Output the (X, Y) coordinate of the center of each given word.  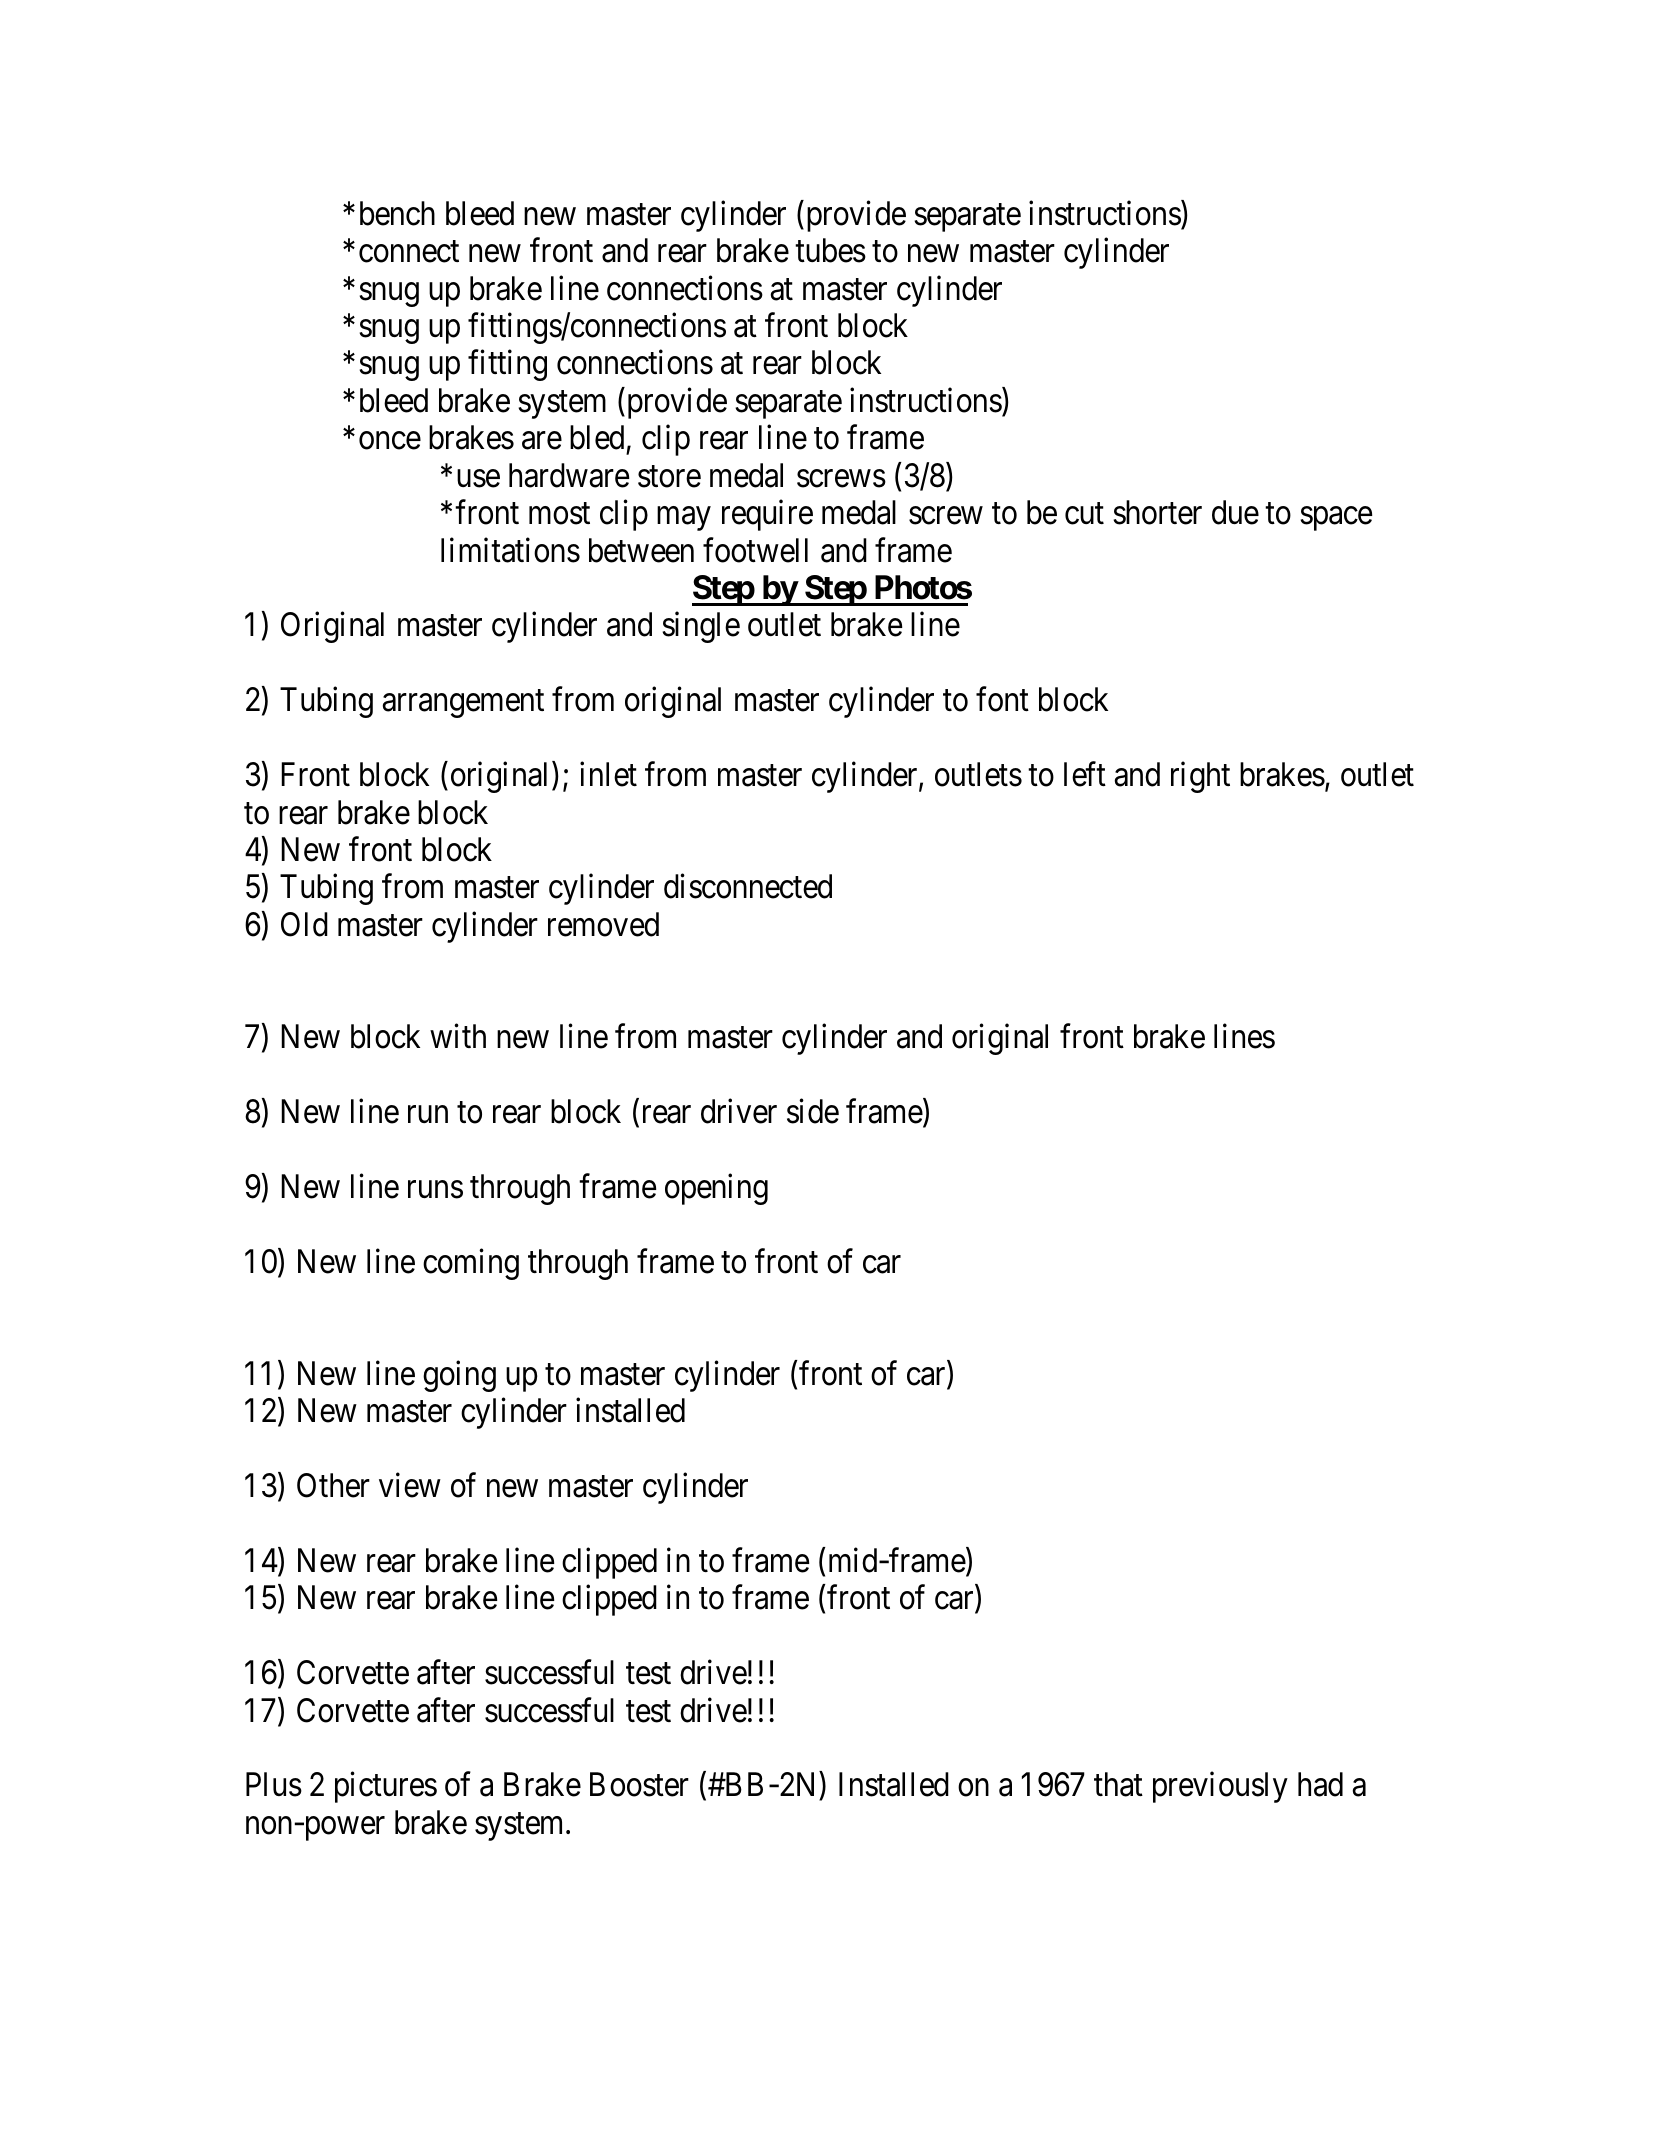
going (459, 1376)
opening (716, 1189)
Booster (639, 1785)
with (458, 1036)
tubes (830, 250)
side (813, 1111)
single (701, 627)
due (1235, 512)
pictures (386, 1787)
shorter (1157, 512)
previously (1220, 1787)
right (1200, 777)
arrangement (463, 704)
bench (397, 213)
